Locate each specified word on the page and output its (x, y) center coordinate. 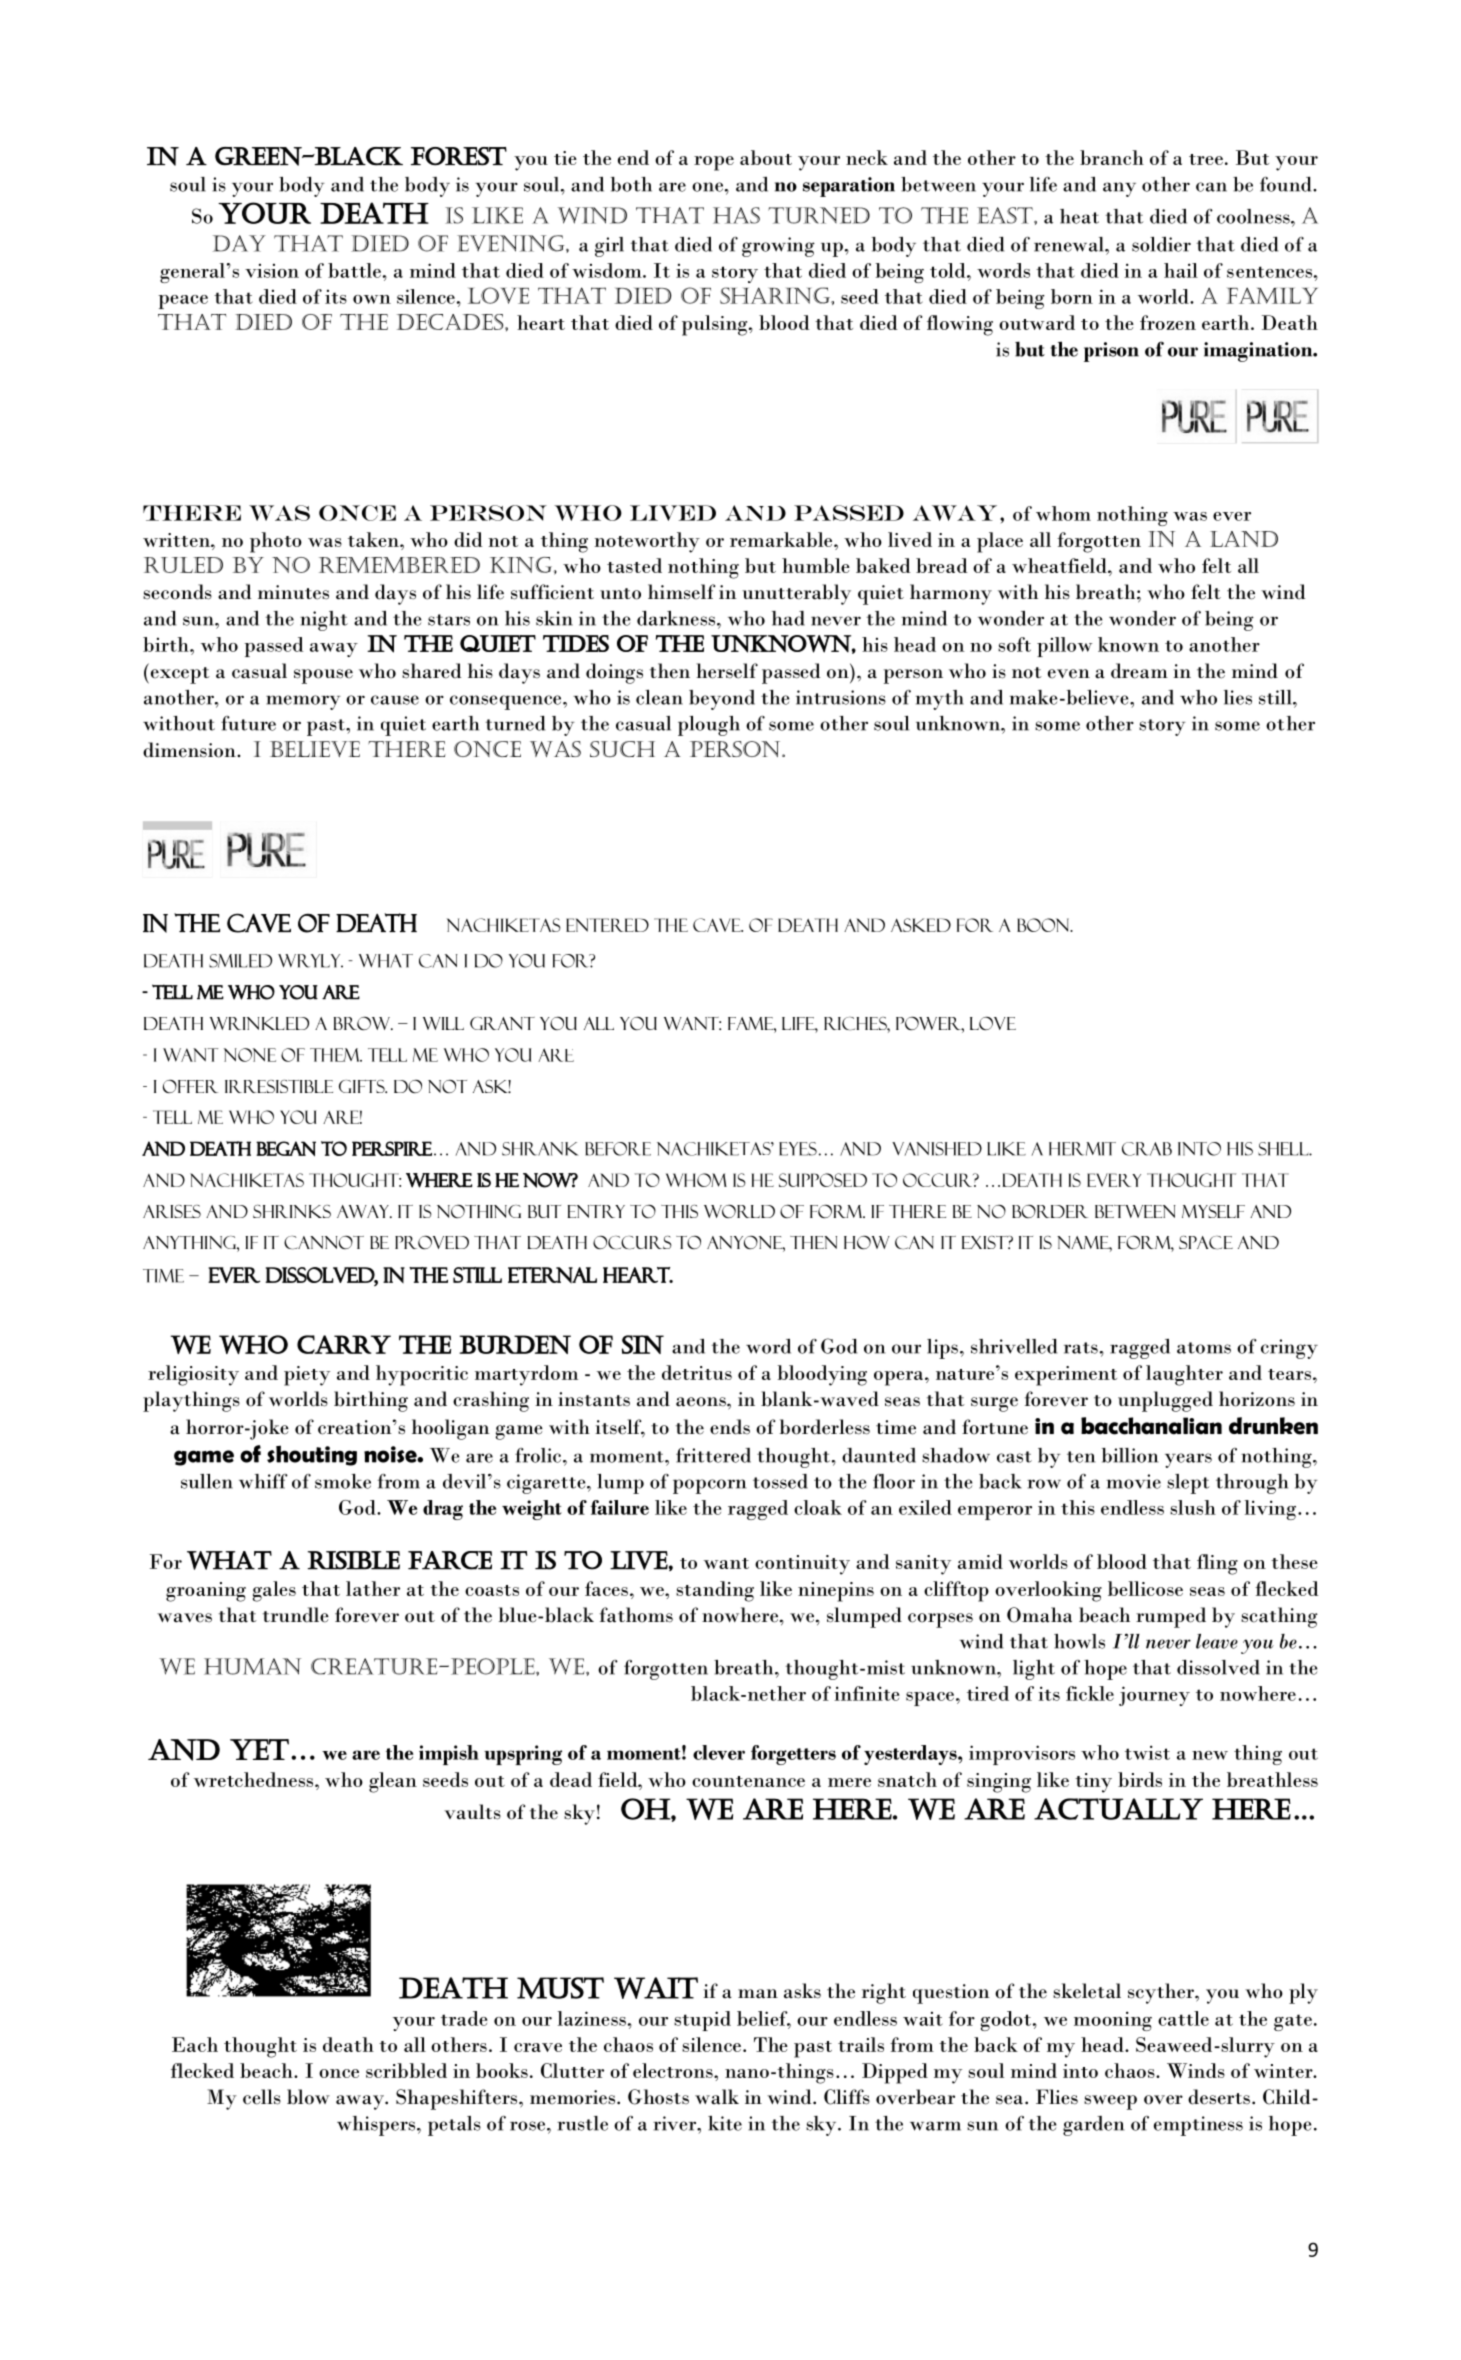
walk (717, 2097)
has (736, 215)
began (286, 1149)
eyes (798, 1149)
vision (272, 270)
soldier (1161, 244)
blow (308, 2097)
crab (1147, 1149)
